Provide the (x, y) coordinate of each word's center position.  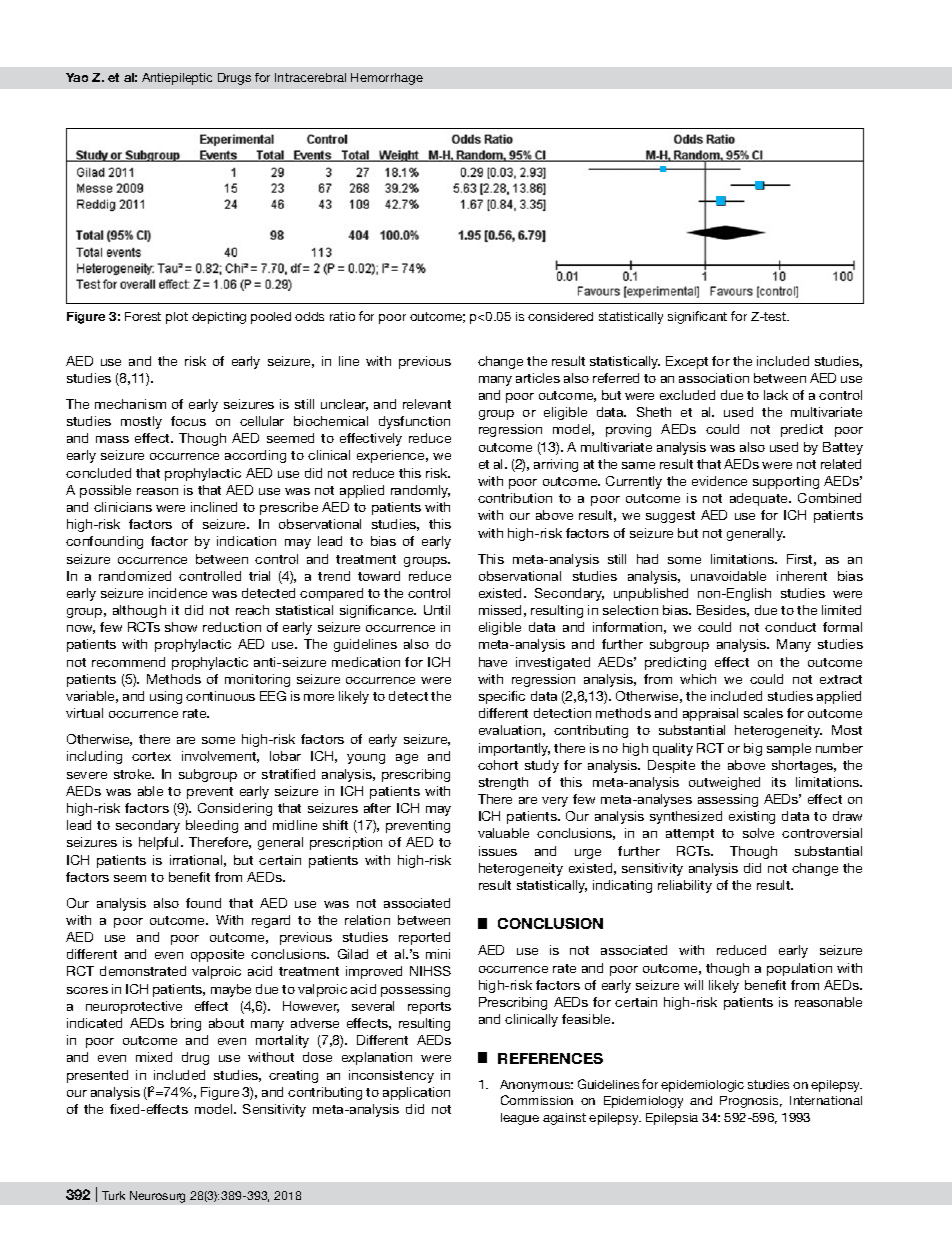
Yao (77, 77)
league (520, 1119)
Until (437, 610)
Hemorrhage (387, 79)
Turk (113, 1195)
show (181, 627)
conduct (790, 627)
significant (697, 317)
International (826, 1100)
